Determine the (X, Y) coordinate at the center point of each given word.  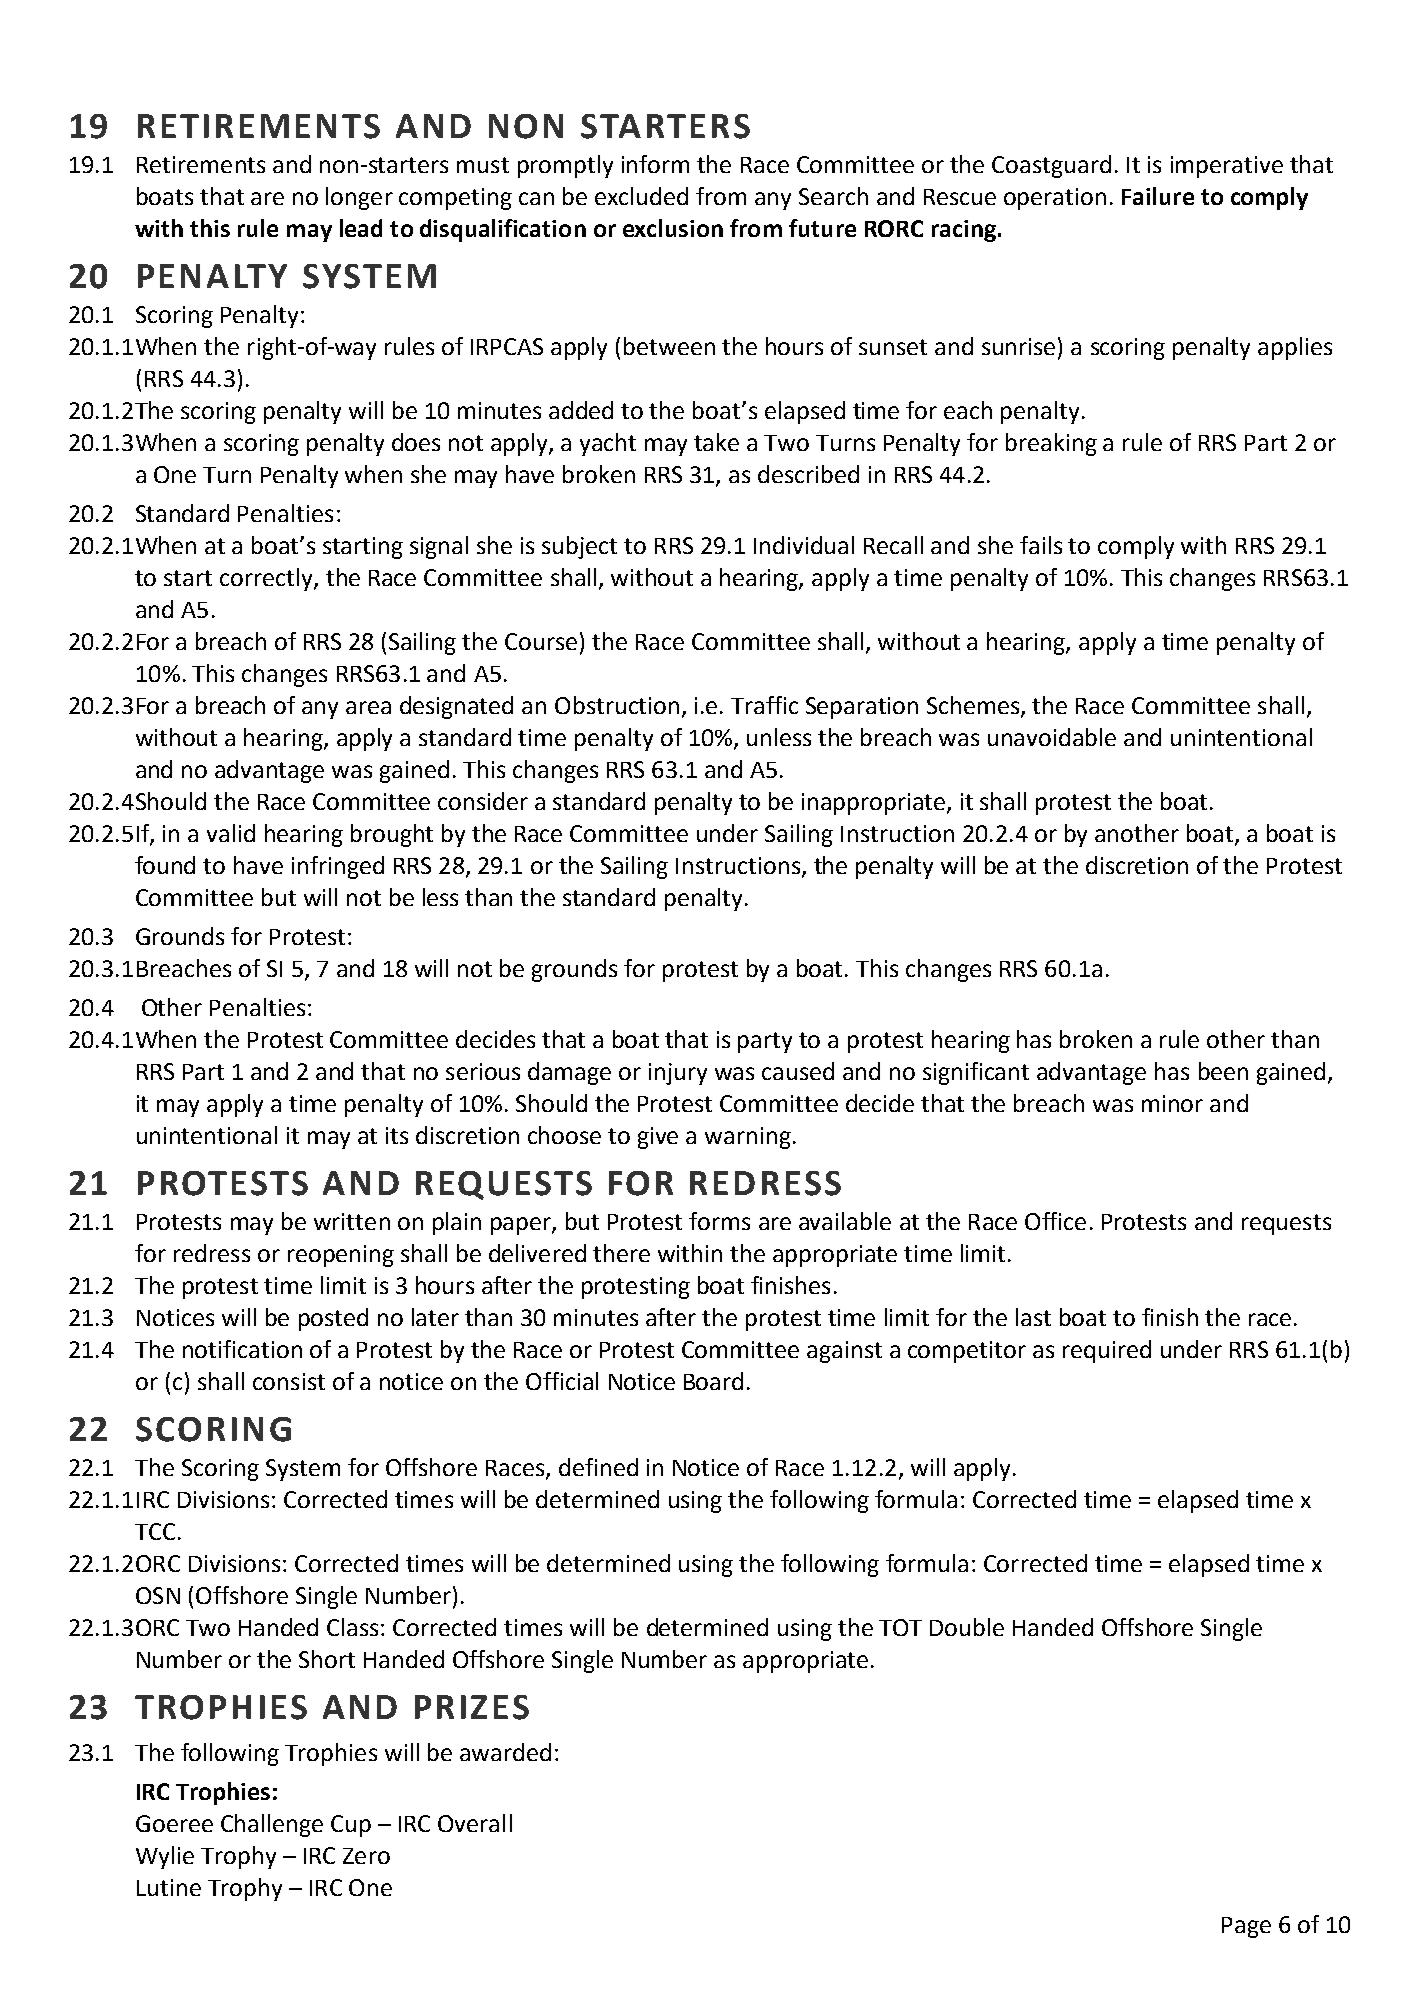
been (1223, 1071)
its (397, 1135)
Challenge (272, 1825)
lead (361, 228)
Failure (1158, 196)
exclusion (673, 228)
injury (678, 1074)
